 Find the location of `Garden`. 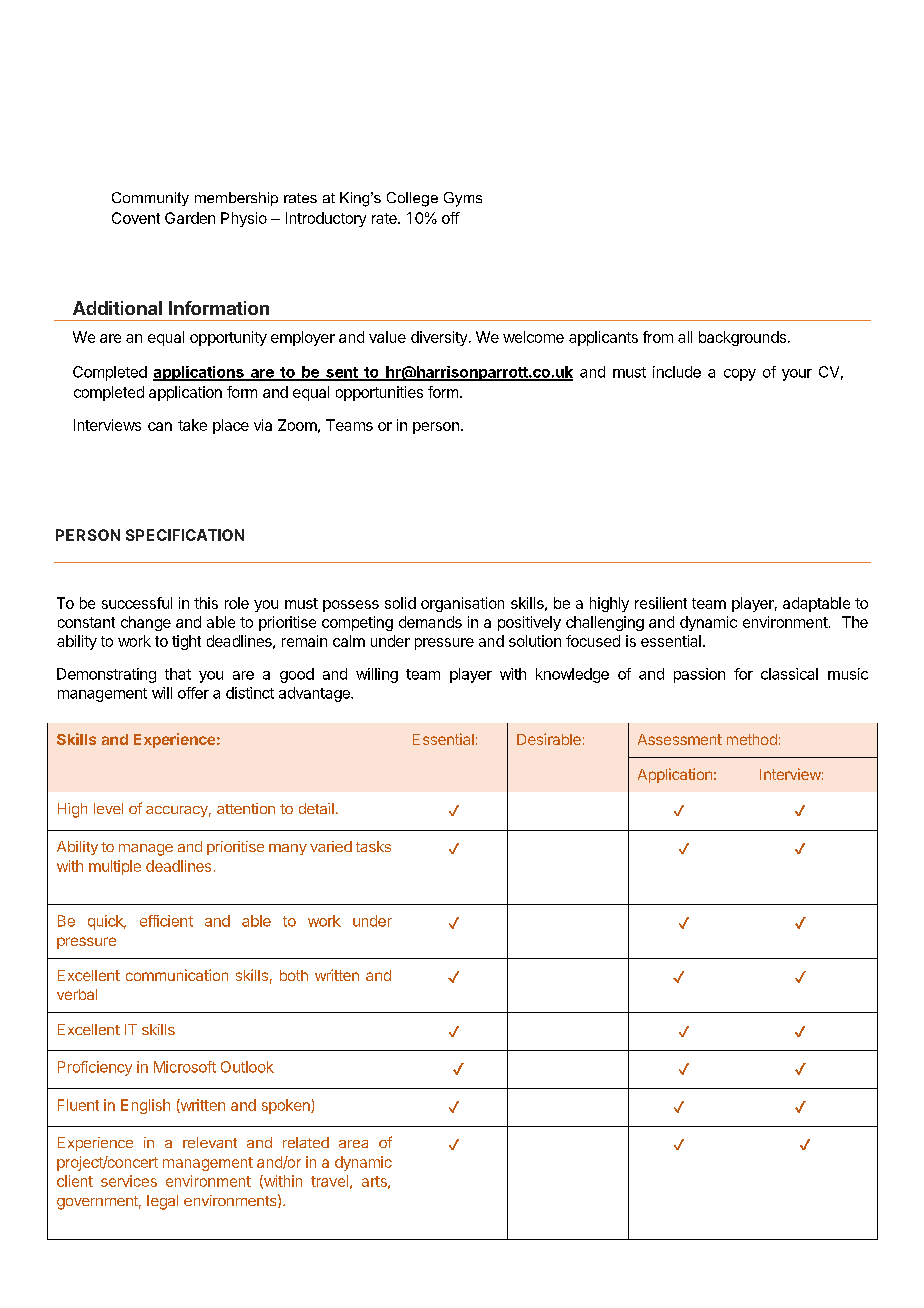

Garden is located at coordinates (190, 218).
